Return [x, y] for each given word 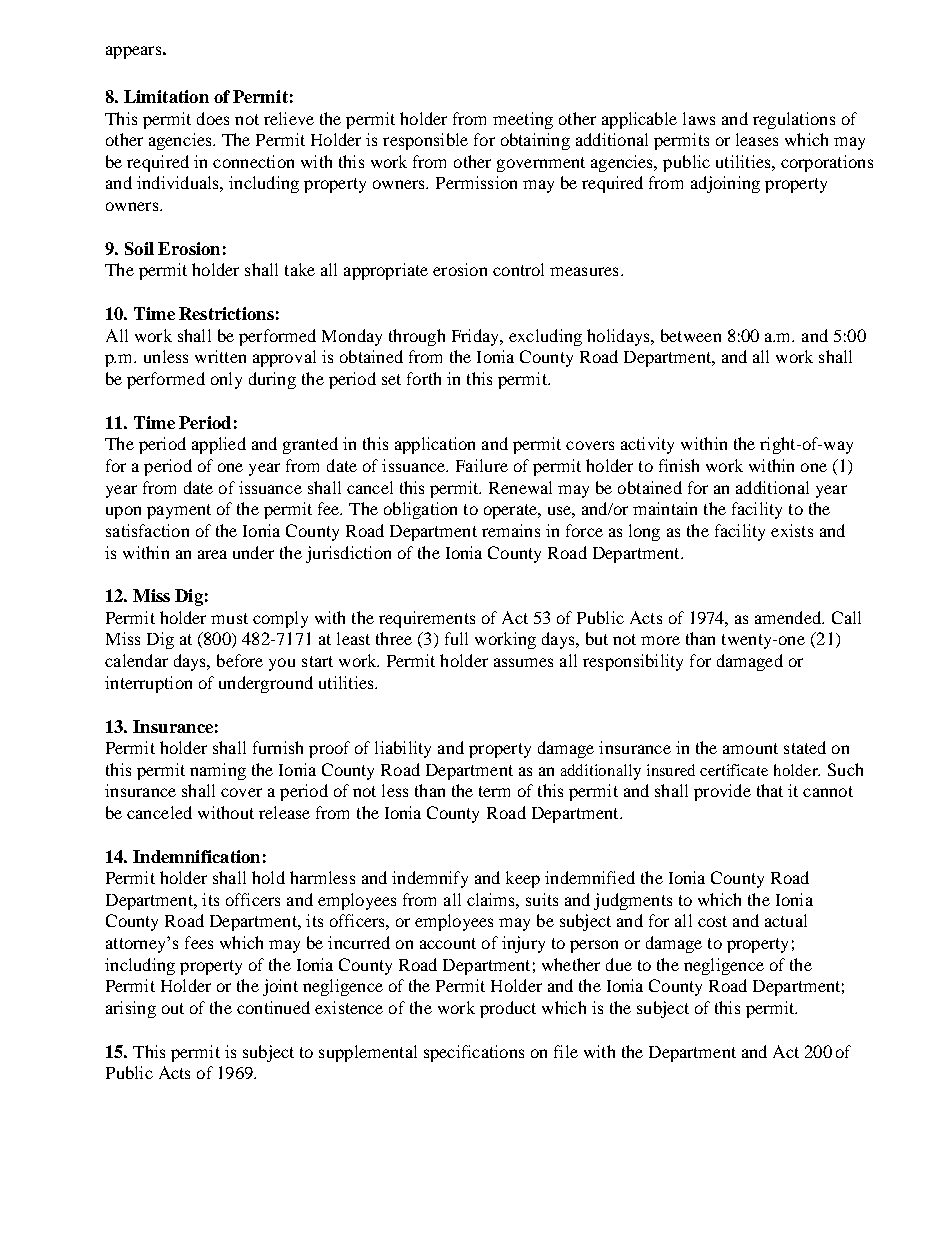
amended [789, 617]
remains [511, 530]
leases [757, 139]
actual [786, 920]
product [508, 1009]
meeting [523, 120]
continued [273, 1007]
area [212, 554]
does [213, 118]
